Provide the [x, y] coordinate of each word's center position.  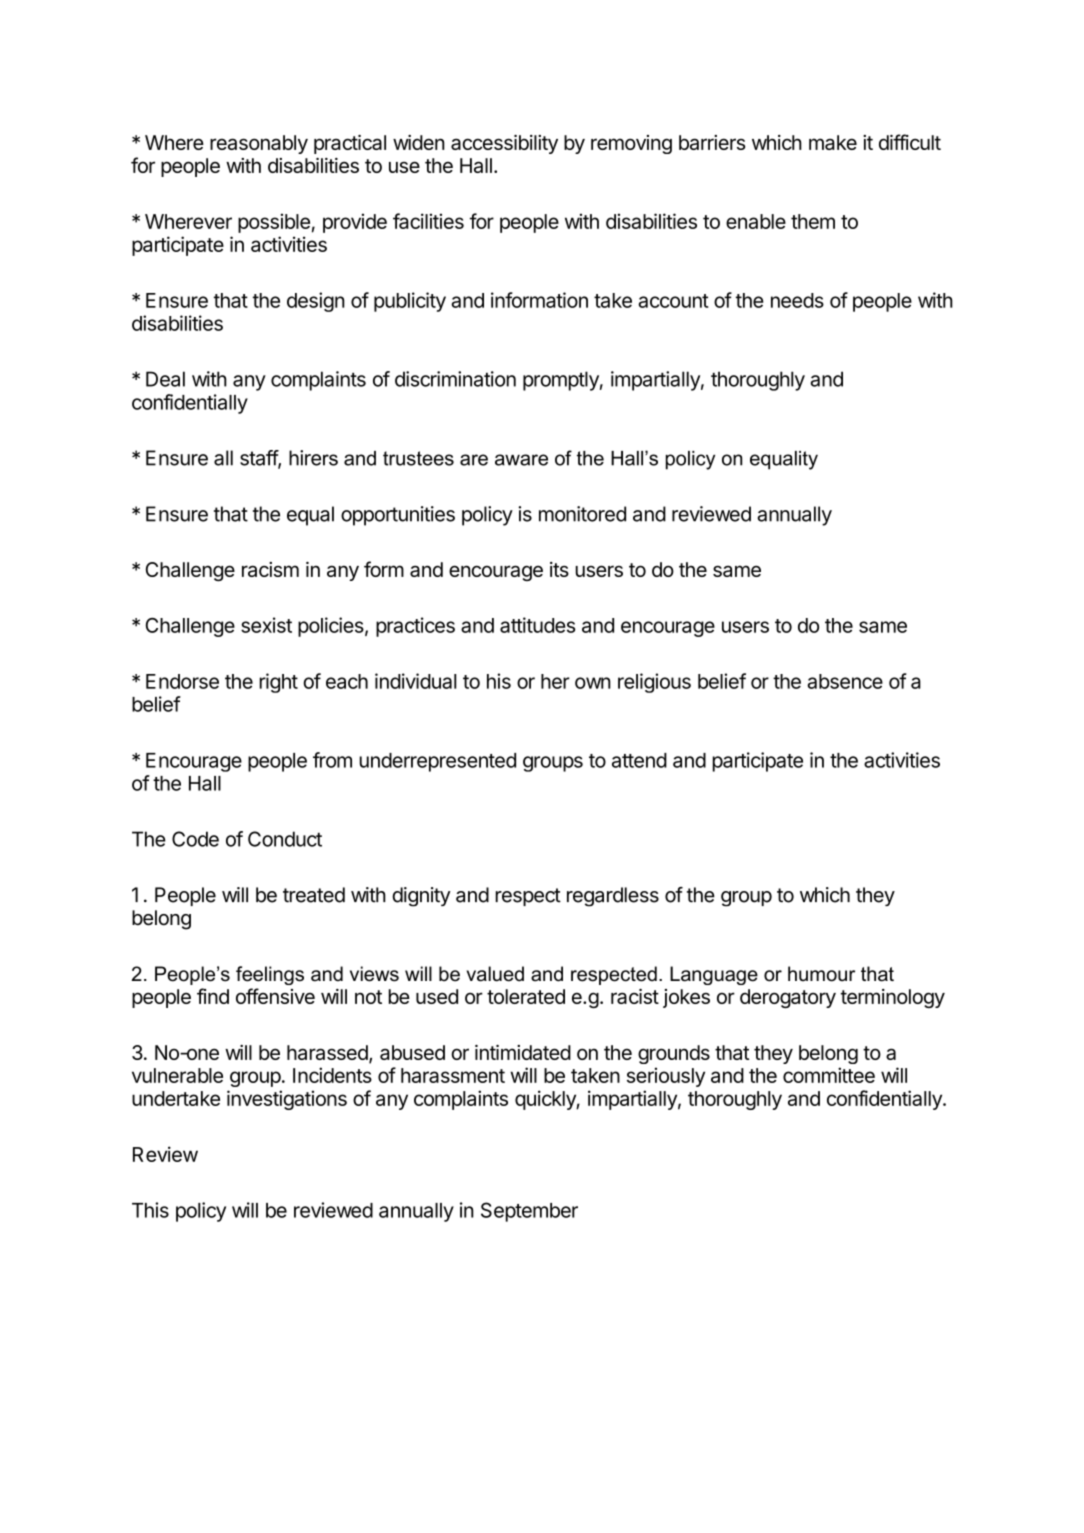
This [150, 1210]
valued [495, 974]
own [593, 683]
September [529, 1212]
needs [797, 300]
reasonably [259, 144]
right [278, 683]
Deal [165, 379]
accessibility [504, 144]
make [833, 142]
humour [821, 974]
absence [845, 681]
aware [521, 460]
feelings [270, 975]
